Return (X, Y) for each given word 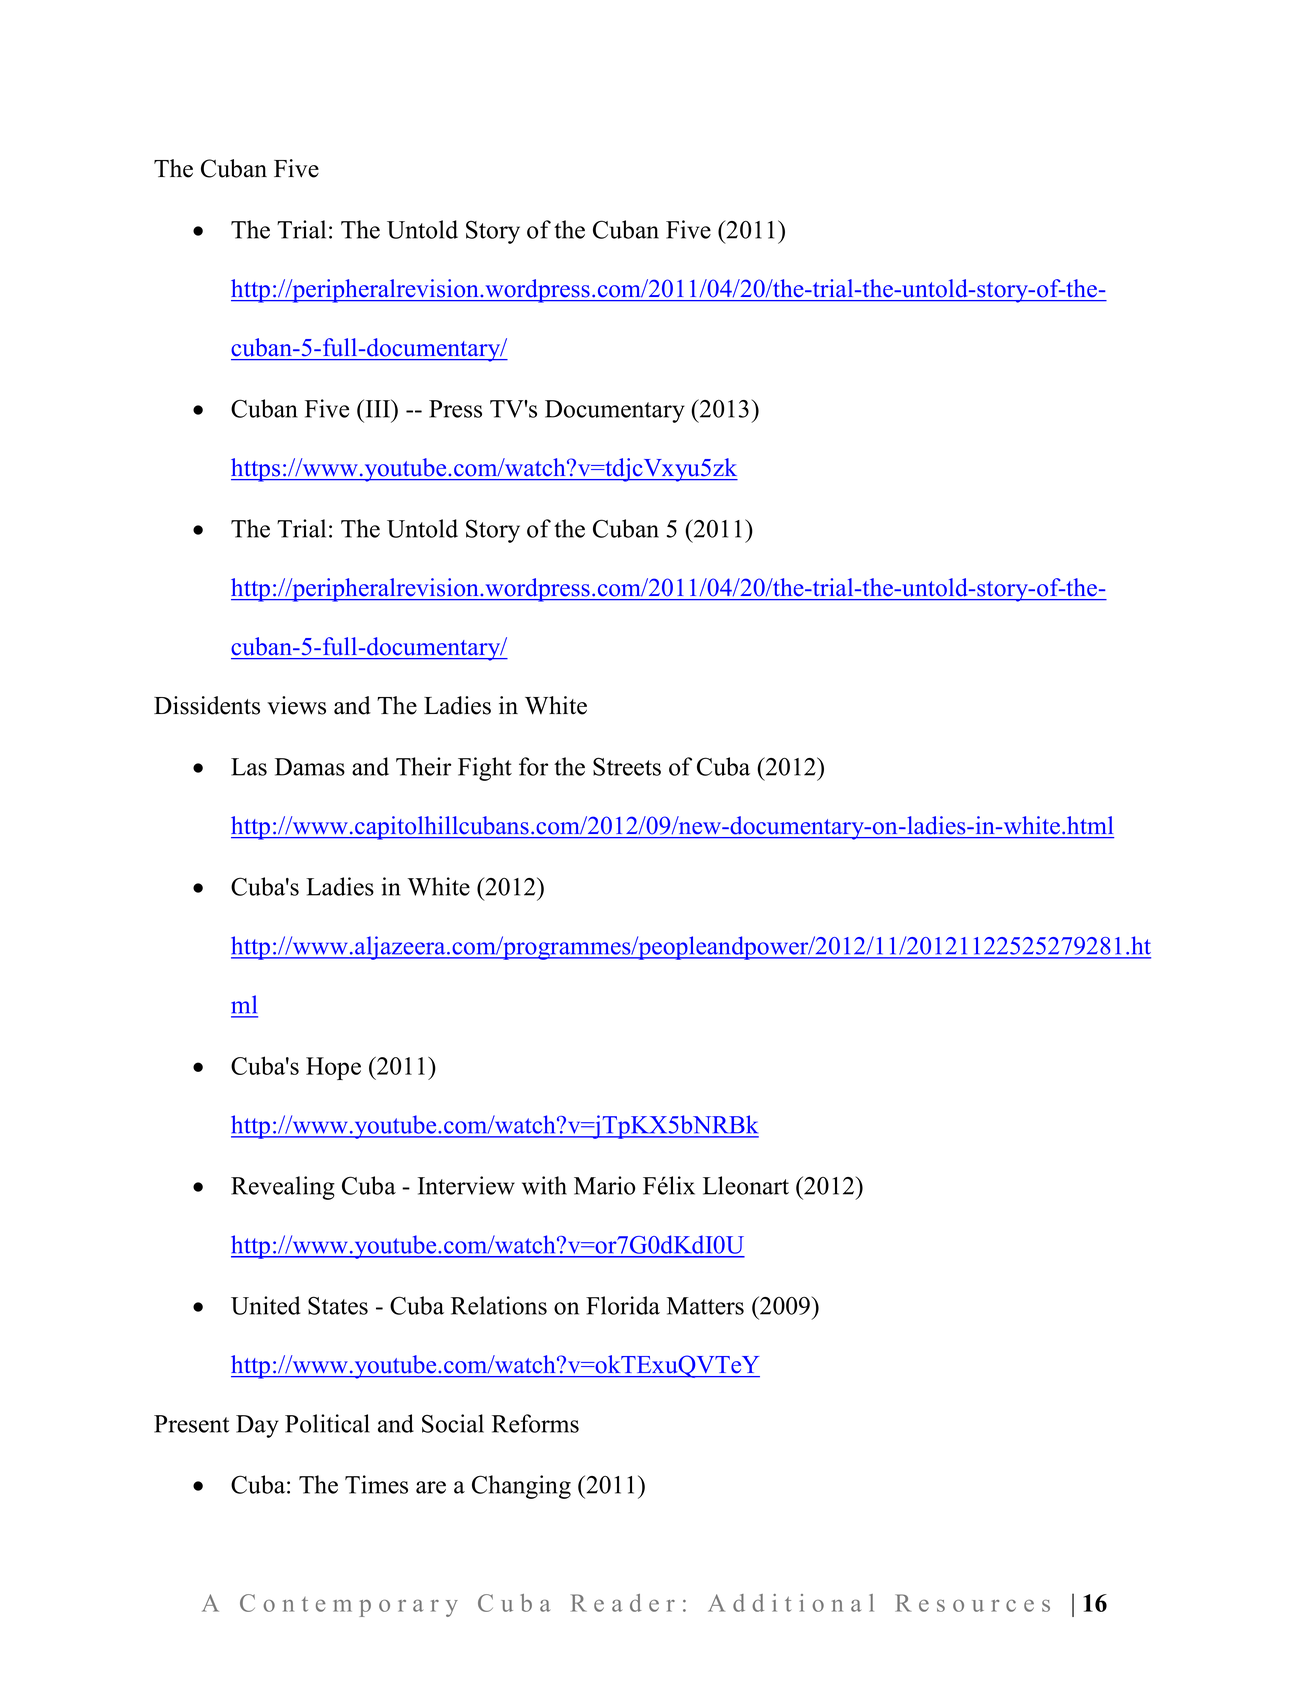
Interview (466, 1185)
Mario (604, 1185)
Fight (485, 769)
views (296, 705)
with (544, 1185)
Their (423, 766)
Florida (623, 1305)
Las (249, 767)
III (378, 408)
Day (257, 1426)
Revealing (283, 1188)
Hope (333, 1068)
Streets (627, 766)
